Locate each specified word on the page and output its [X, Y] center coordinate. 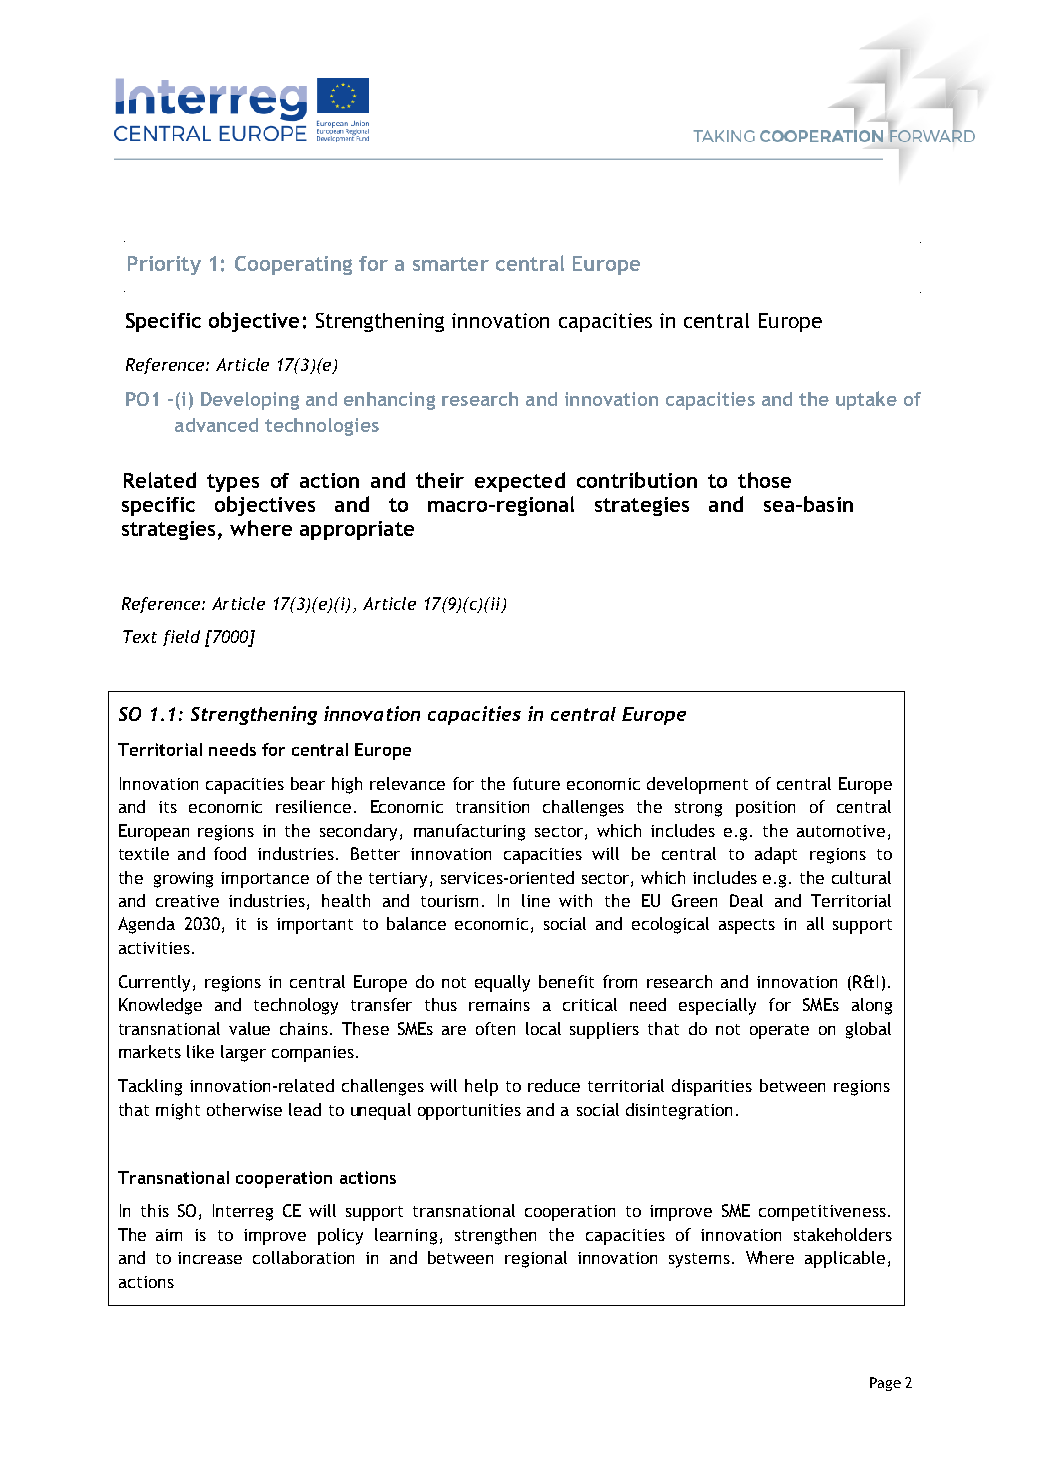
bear [308, 783]
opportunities [469, 1112]
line [536, 900]
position [765, 809]
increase [210, 1258]
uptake [866, 400]
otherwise [244, 1109]
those [764, 480]
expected [520, 482]
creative [187, 901]
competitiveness [822, 1213]
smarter [451, 264]
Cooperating [293, 265]
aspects [747, 926]
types [233, 483]
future [536, 783]
